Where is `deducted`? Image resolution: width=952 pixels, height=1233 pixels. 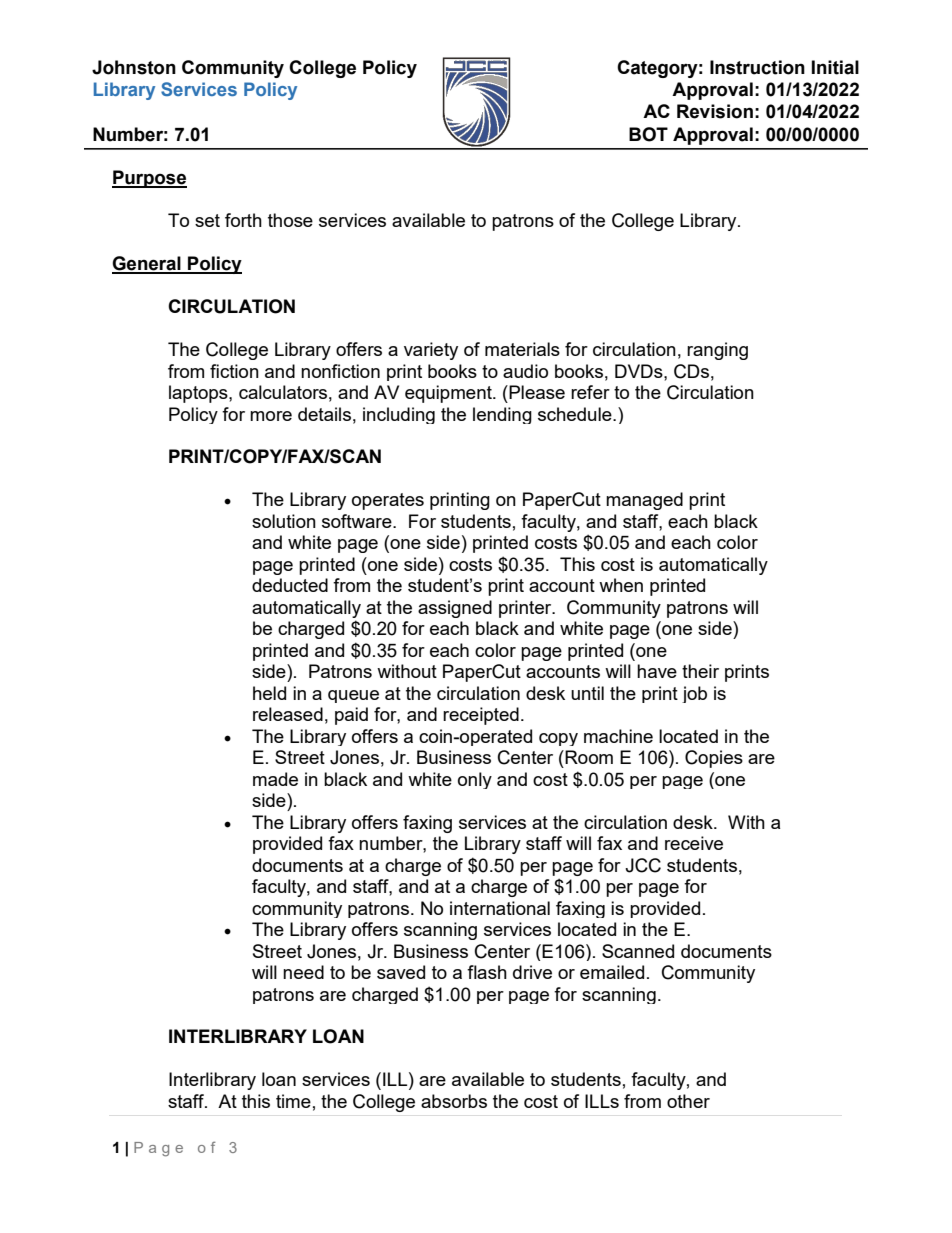 deducted is located at coordinates (290, 585).
